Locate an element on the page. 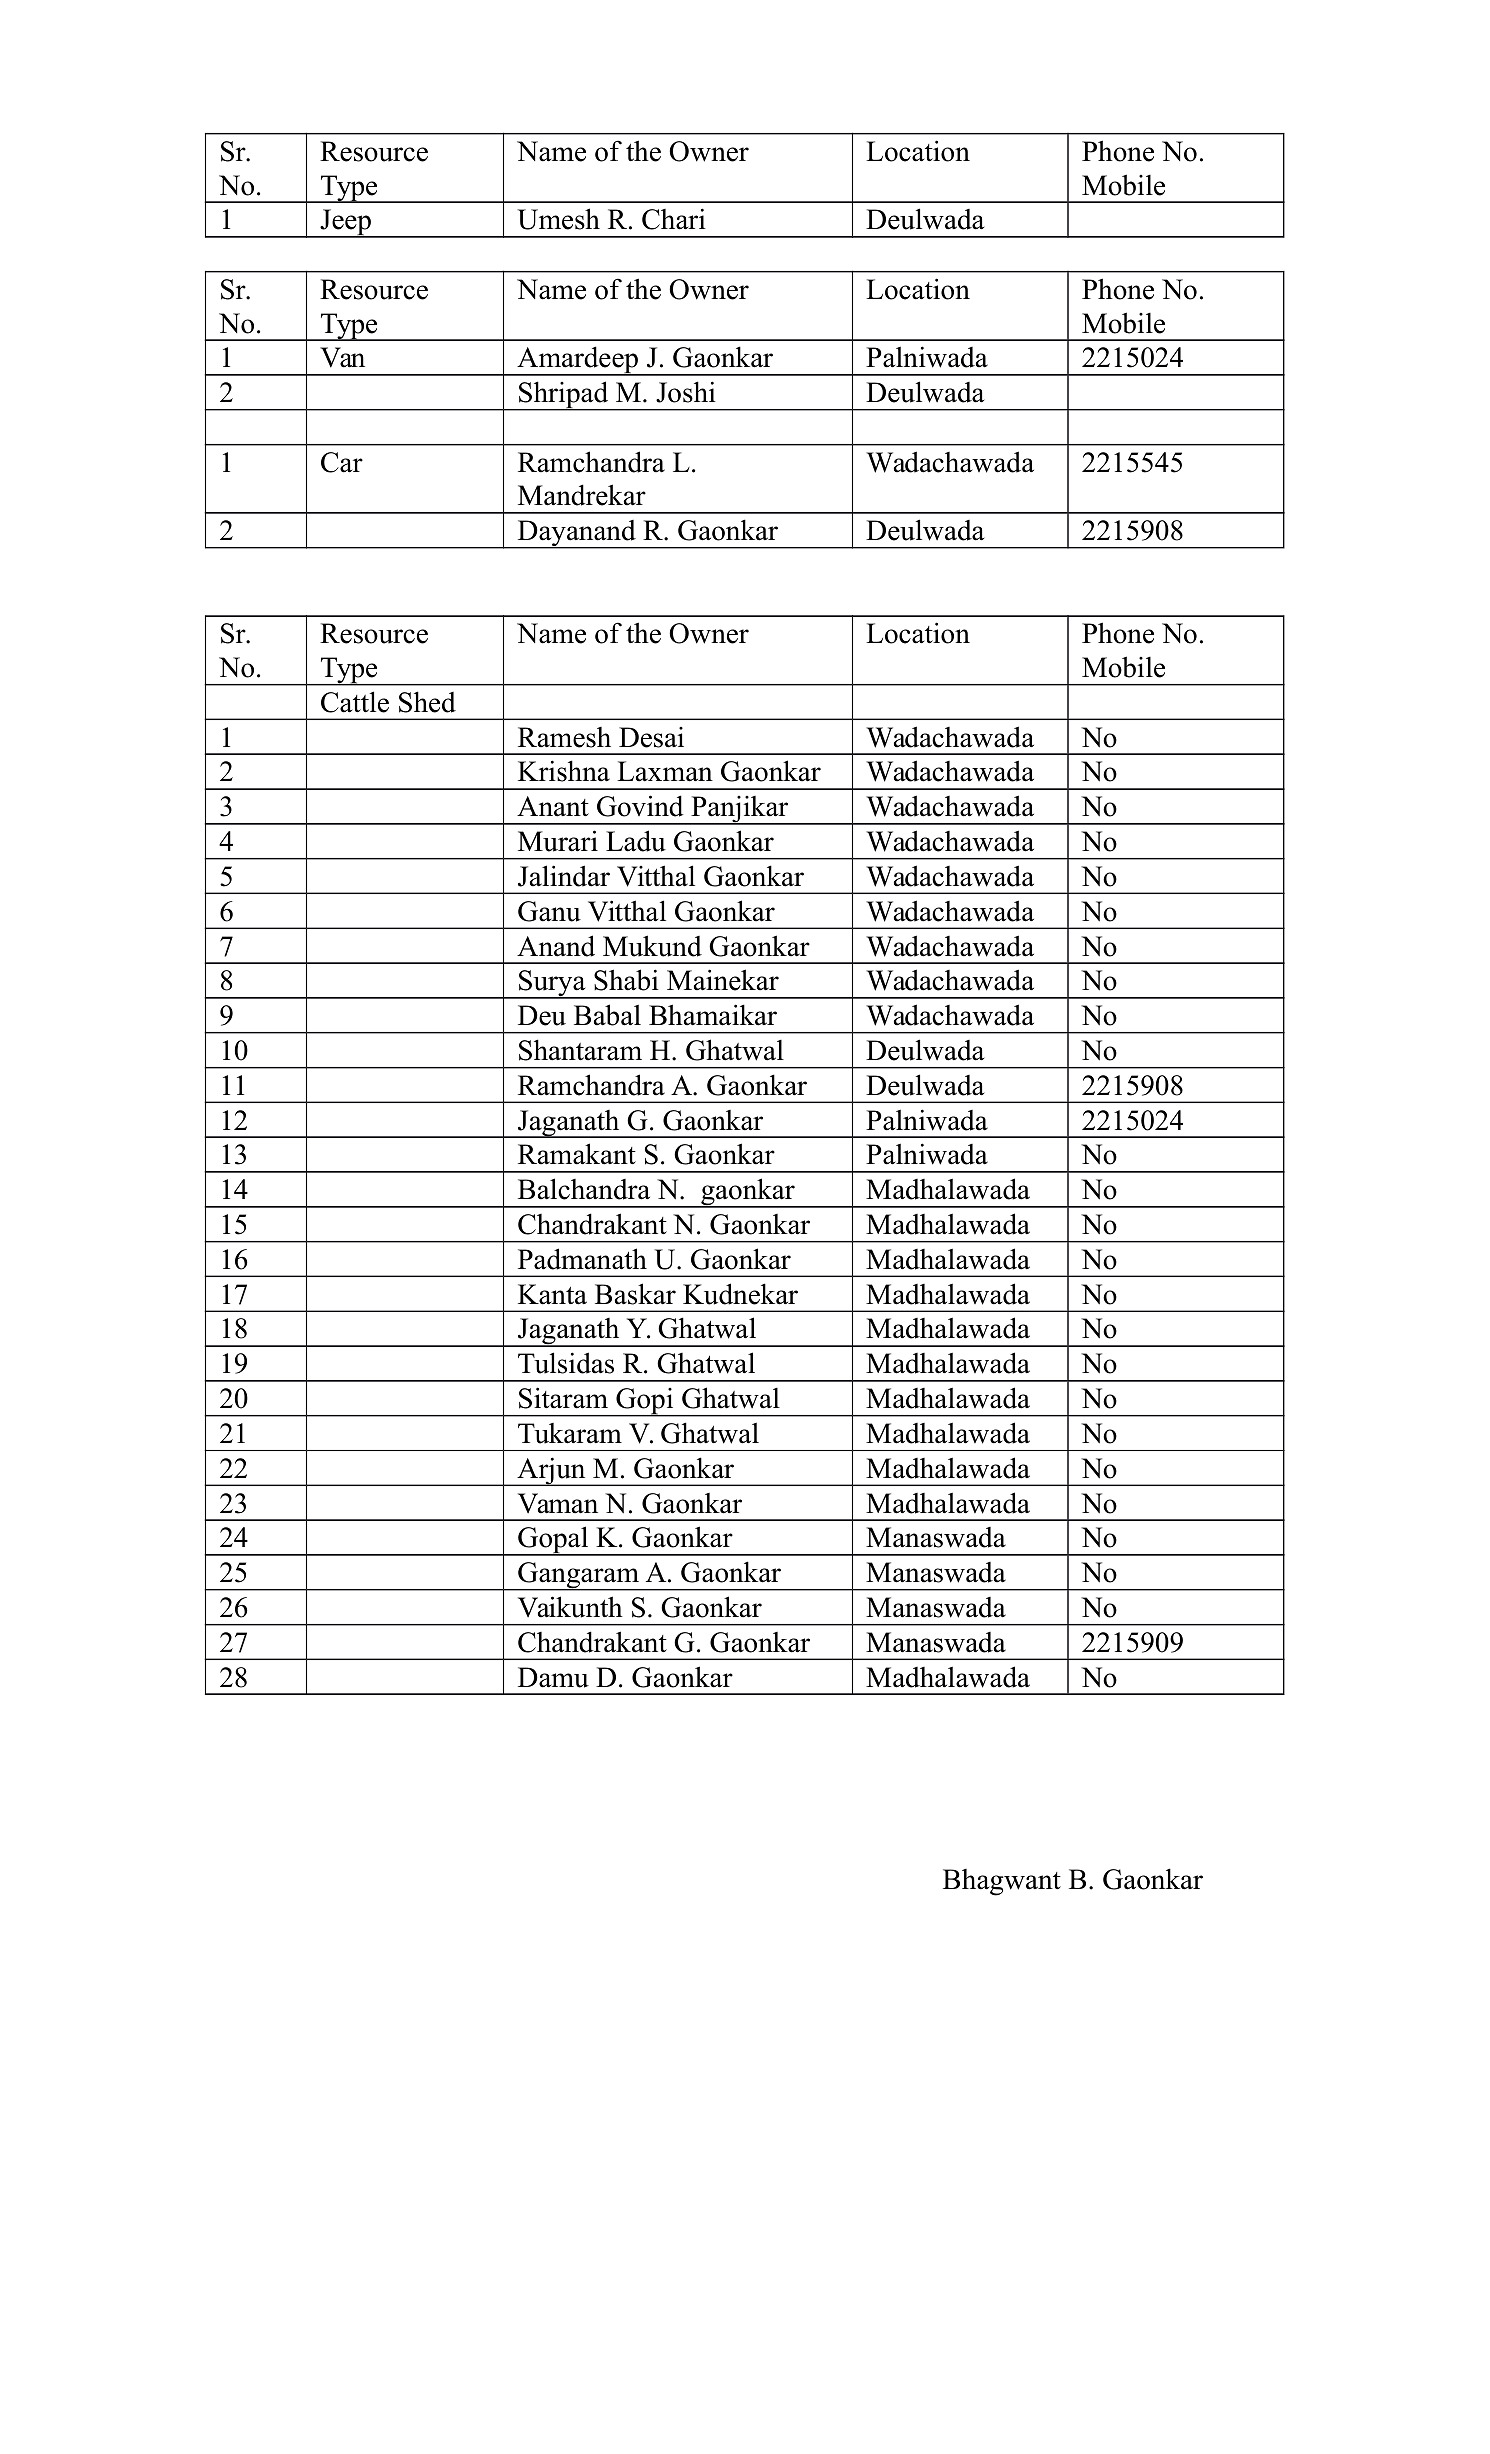 The height and width of the image is (2454, 1490). Joshi is located at coordinates (686, 392).
